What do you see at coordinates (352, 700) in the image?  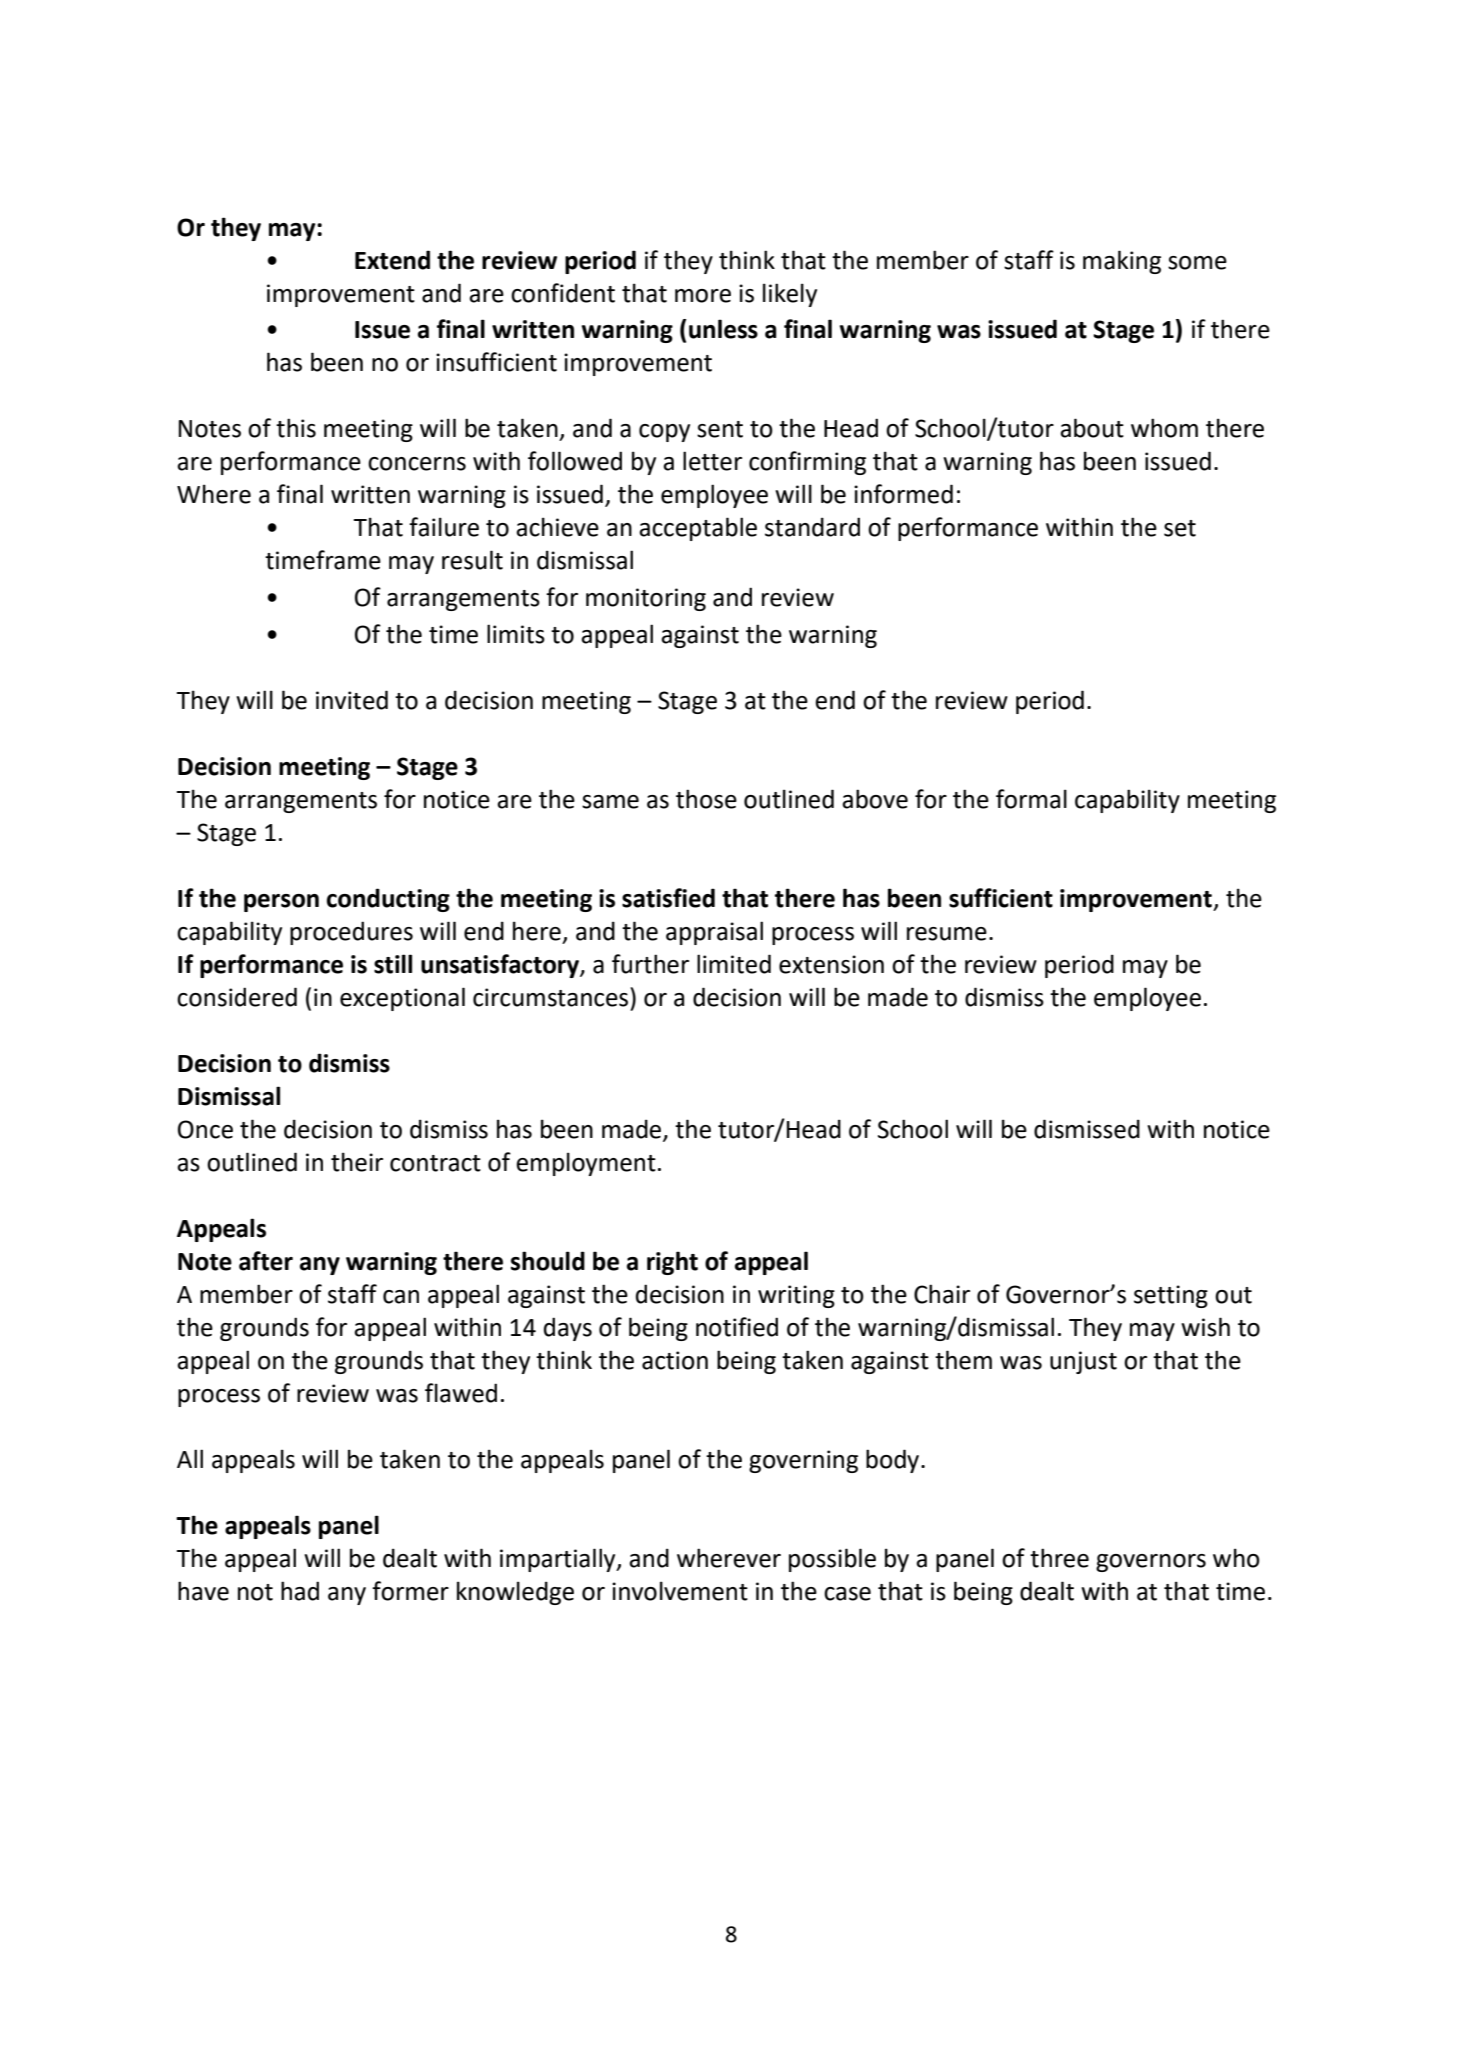 I see `invited` at bounding box center [352, 700].
